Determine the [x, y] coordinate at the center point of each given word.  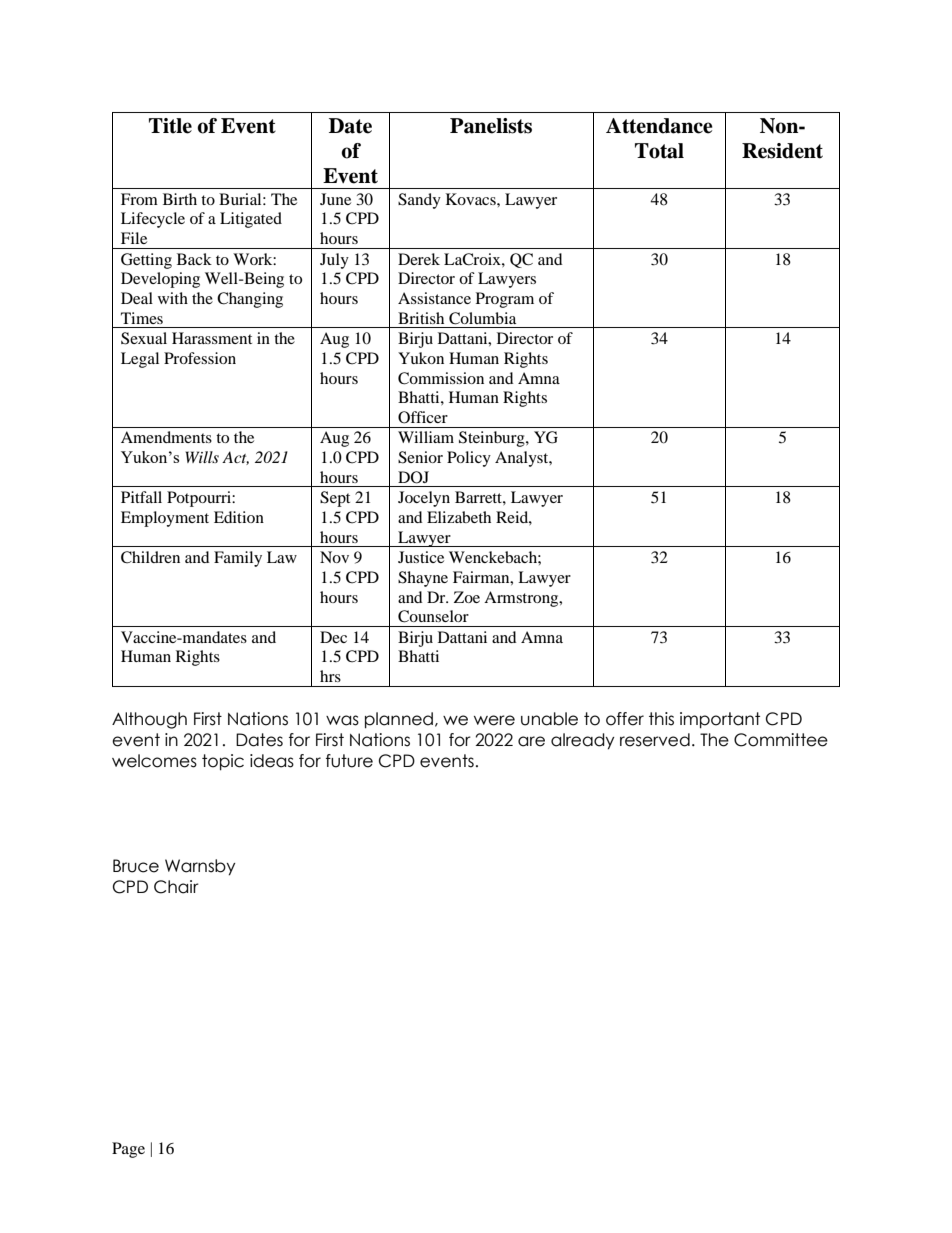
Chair [176, 887]
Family [238, 559]
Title [170, 126]
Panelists [491, 126]
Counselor [433, 616]
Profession [200, 358]
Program [505, 300]
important [720, 720]
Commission [441, 378]
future [349, 761]
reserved [655, 740]
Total [659, 151]
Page [128, 1150]
